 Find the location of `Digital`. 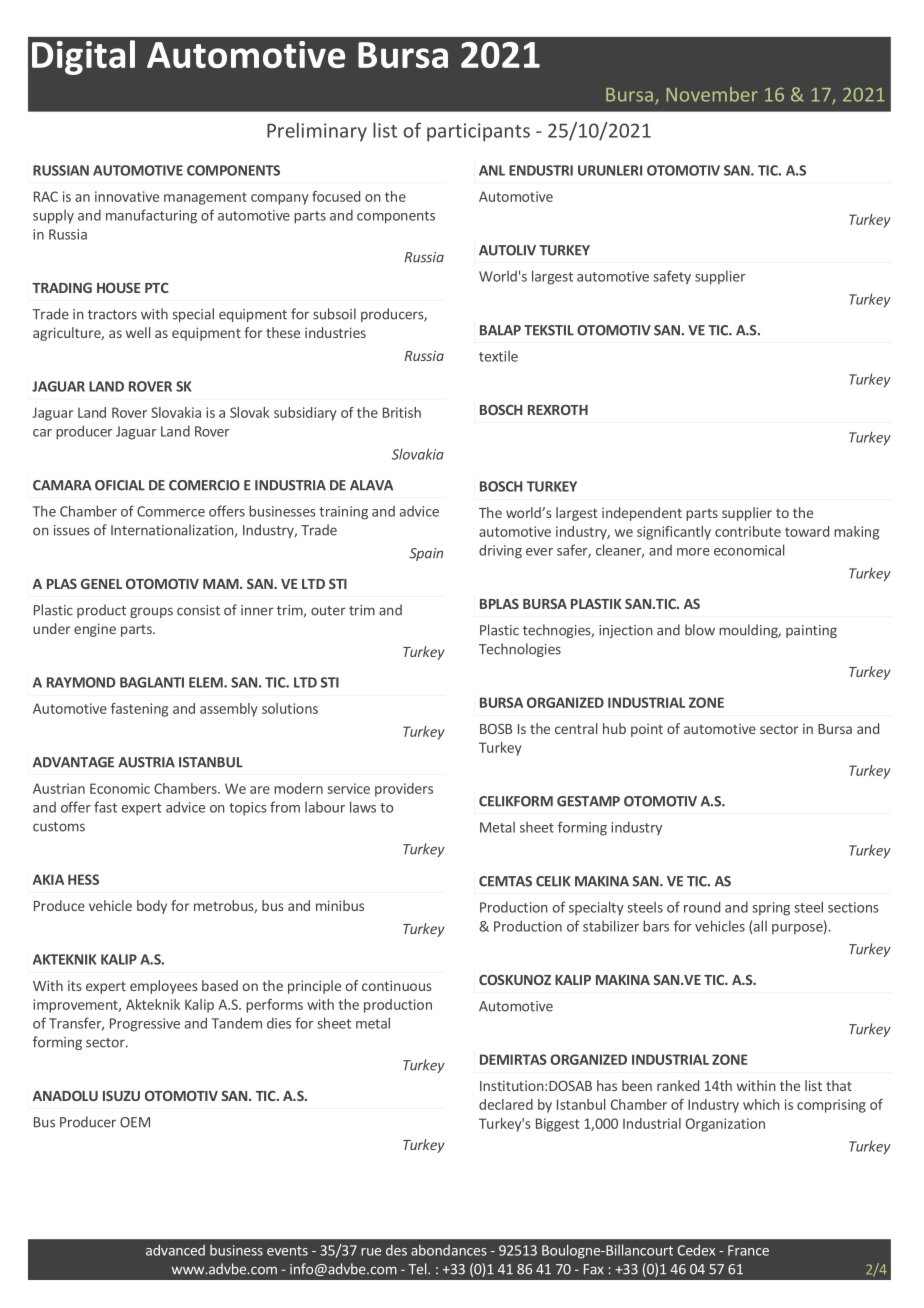

Digital is located at coordinates (83, 57).
